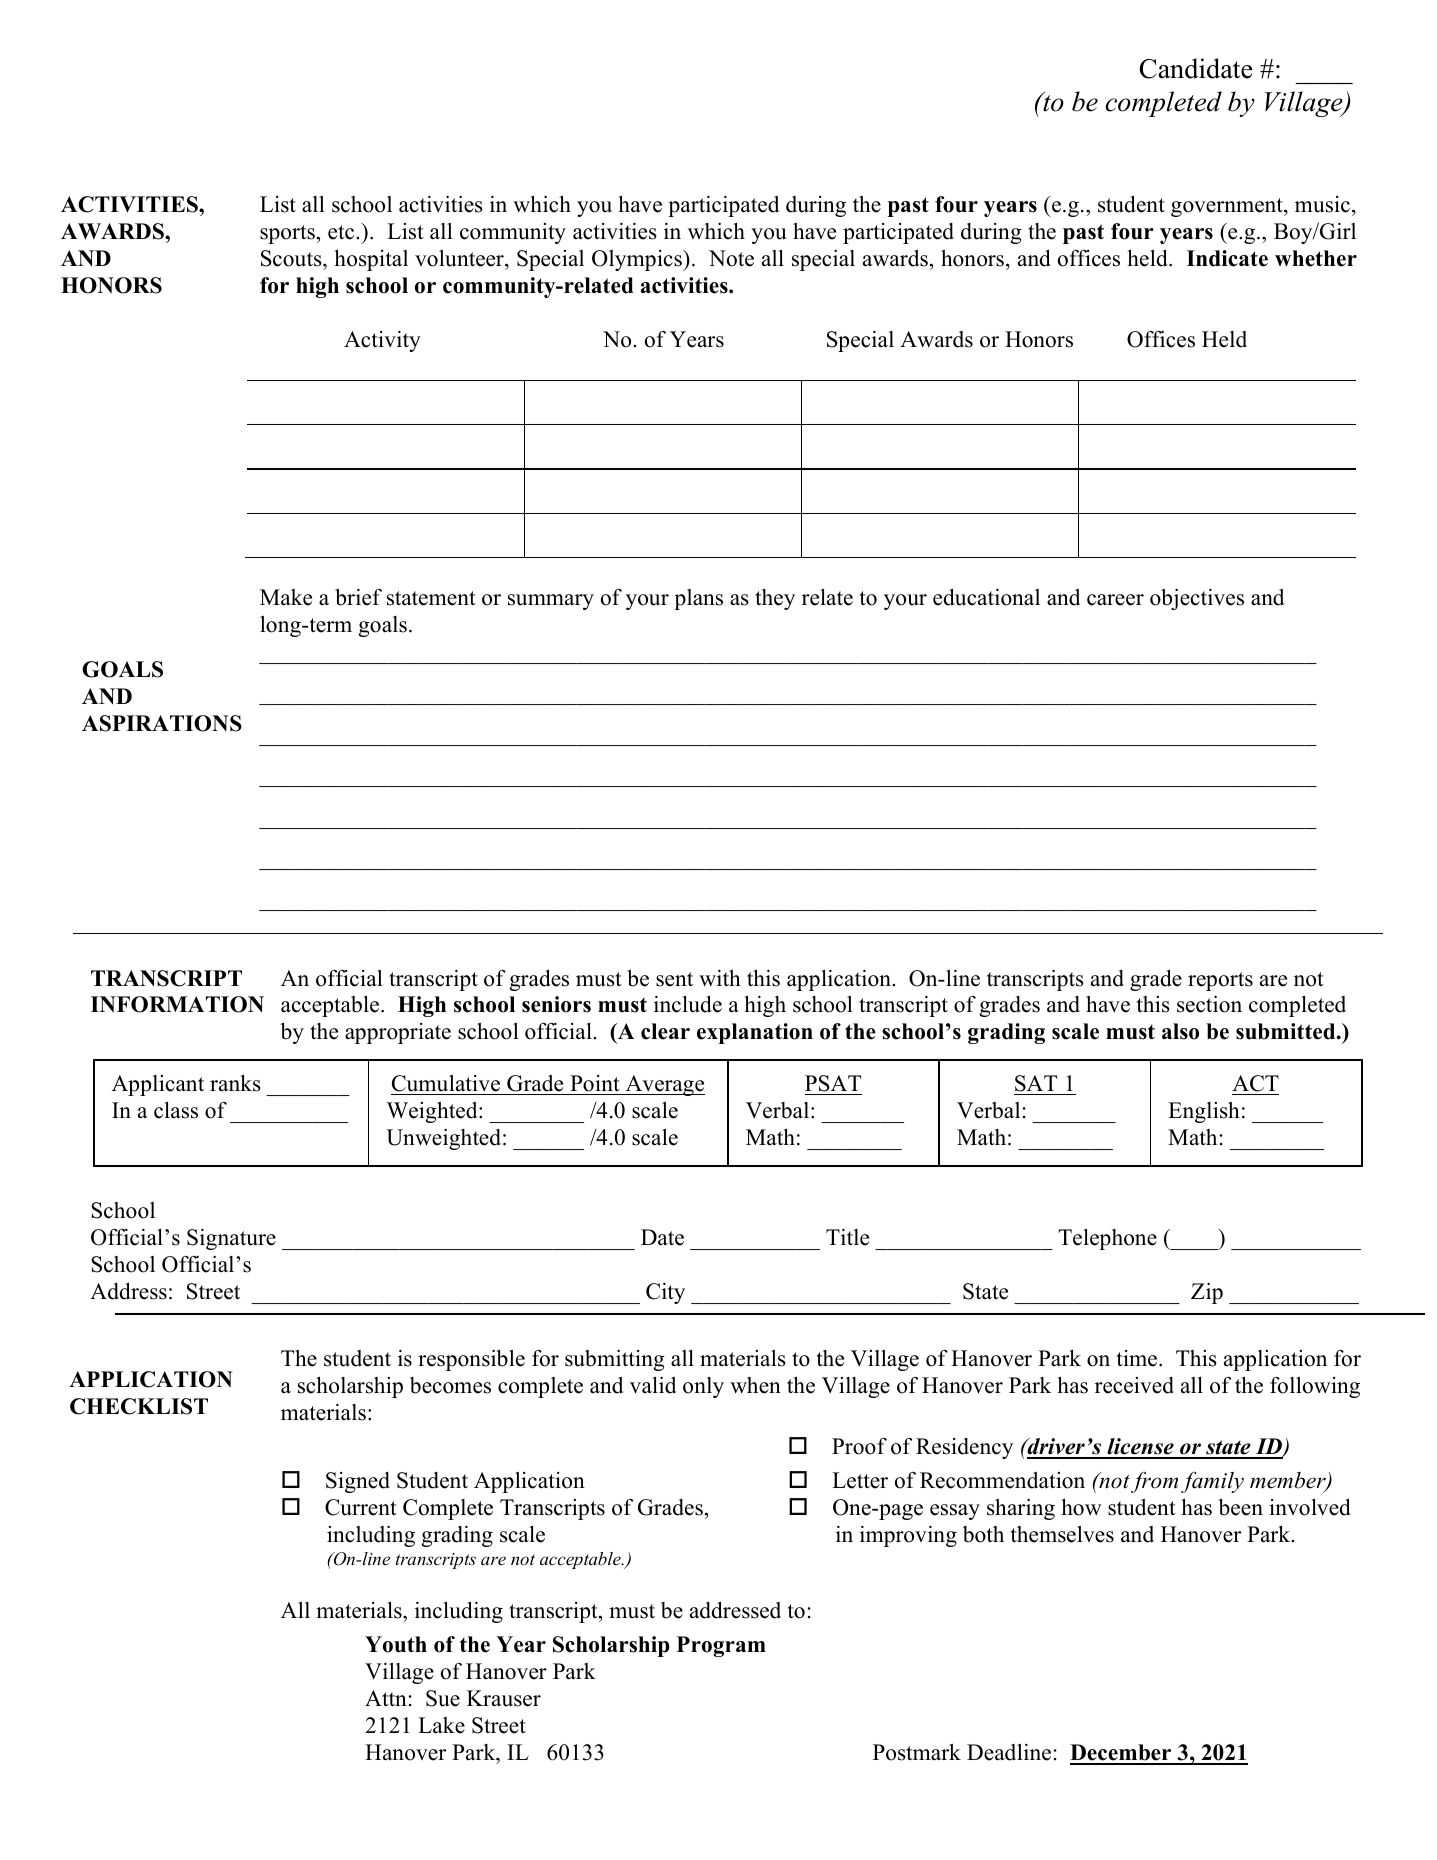 The height and width of the screenshot is (1860, 1437). I want to click on Indicate, so click(1227, 258).
